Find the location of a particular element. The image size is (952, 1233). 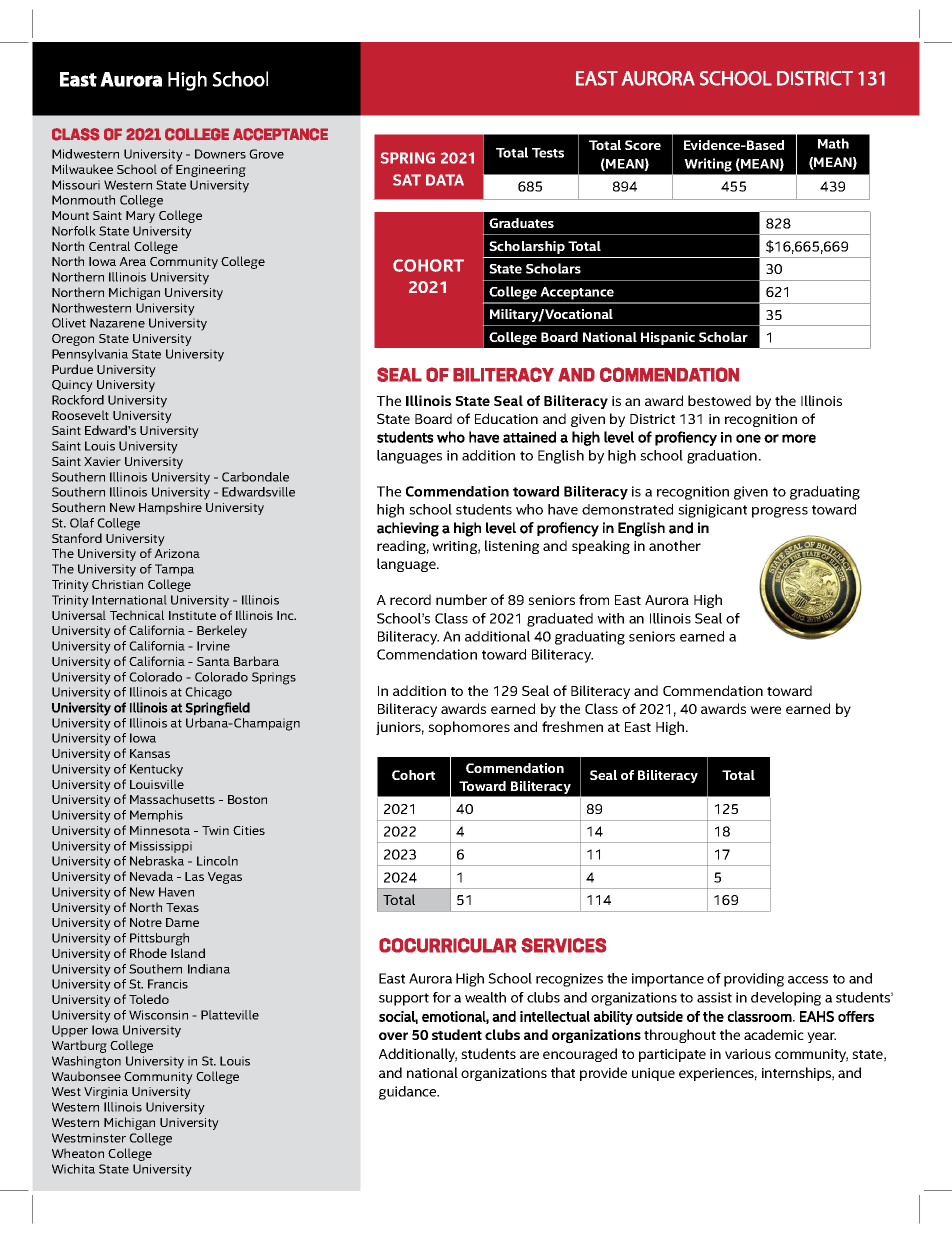

Wheaton is located at coordinates (78, 1153).
